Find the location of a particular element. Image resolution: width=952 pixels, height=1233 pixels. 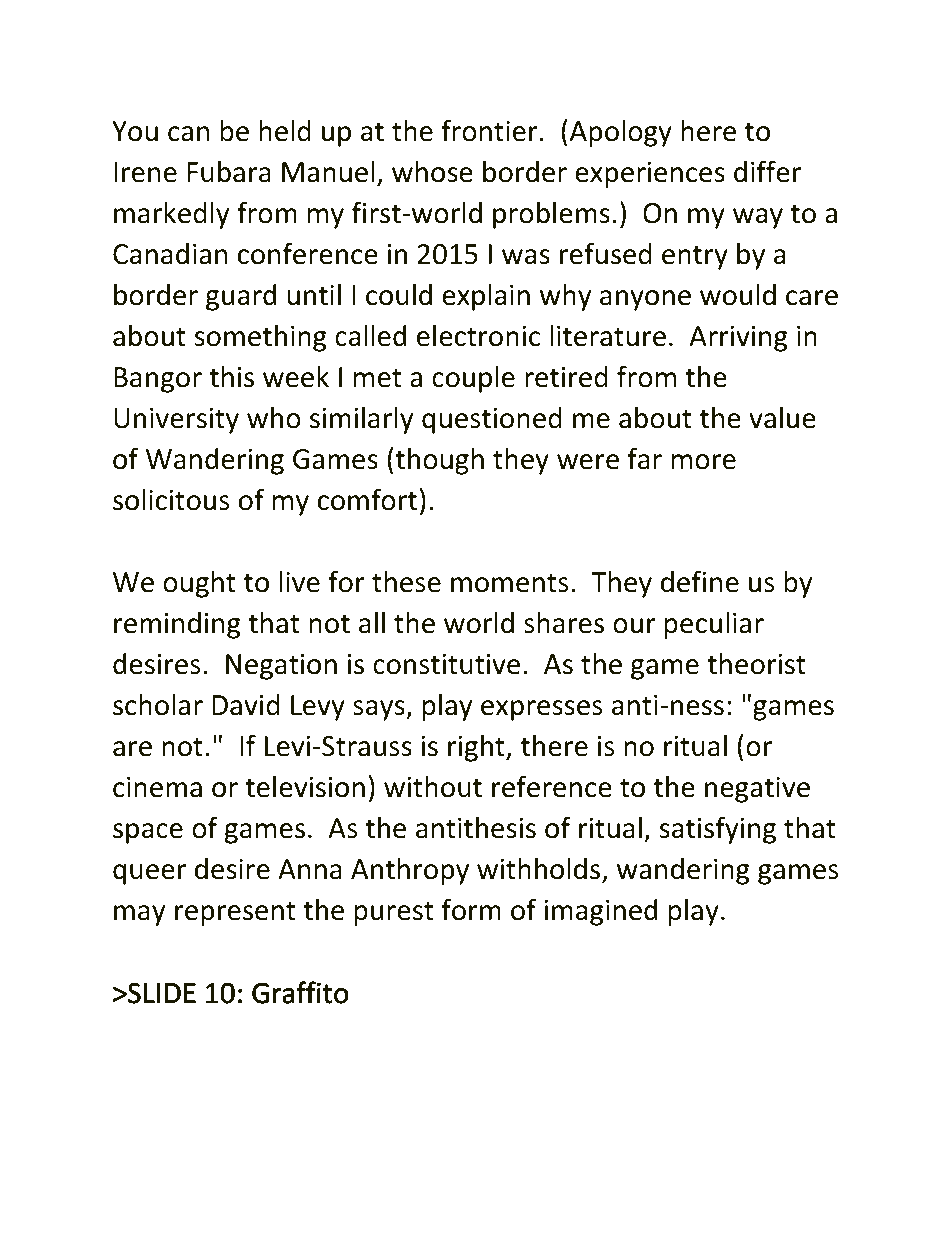

frontier is located at coordinates (489, 130).
